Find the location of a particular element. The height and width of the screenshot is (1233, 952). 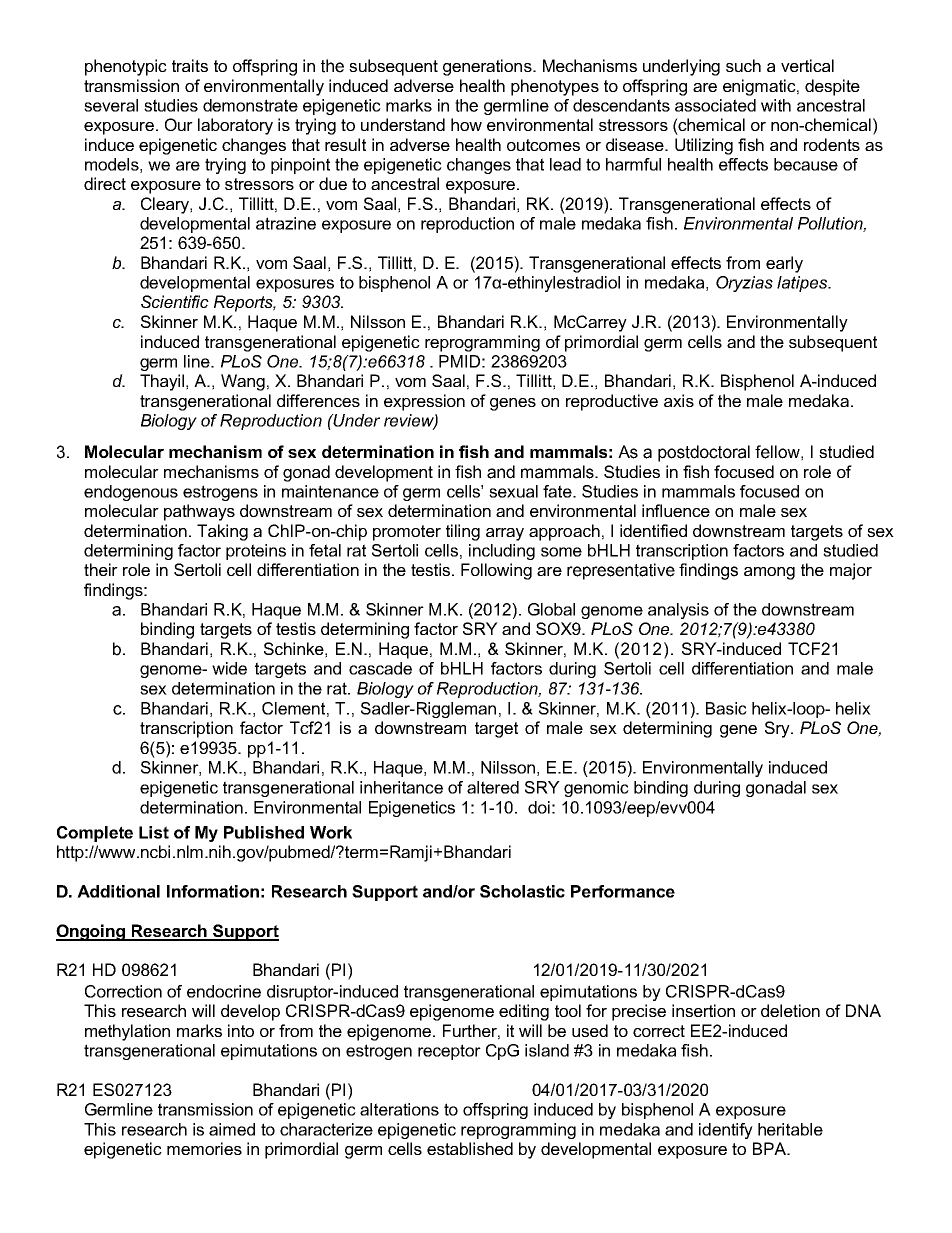

Scholastic is located at coordinates (522, 891).
